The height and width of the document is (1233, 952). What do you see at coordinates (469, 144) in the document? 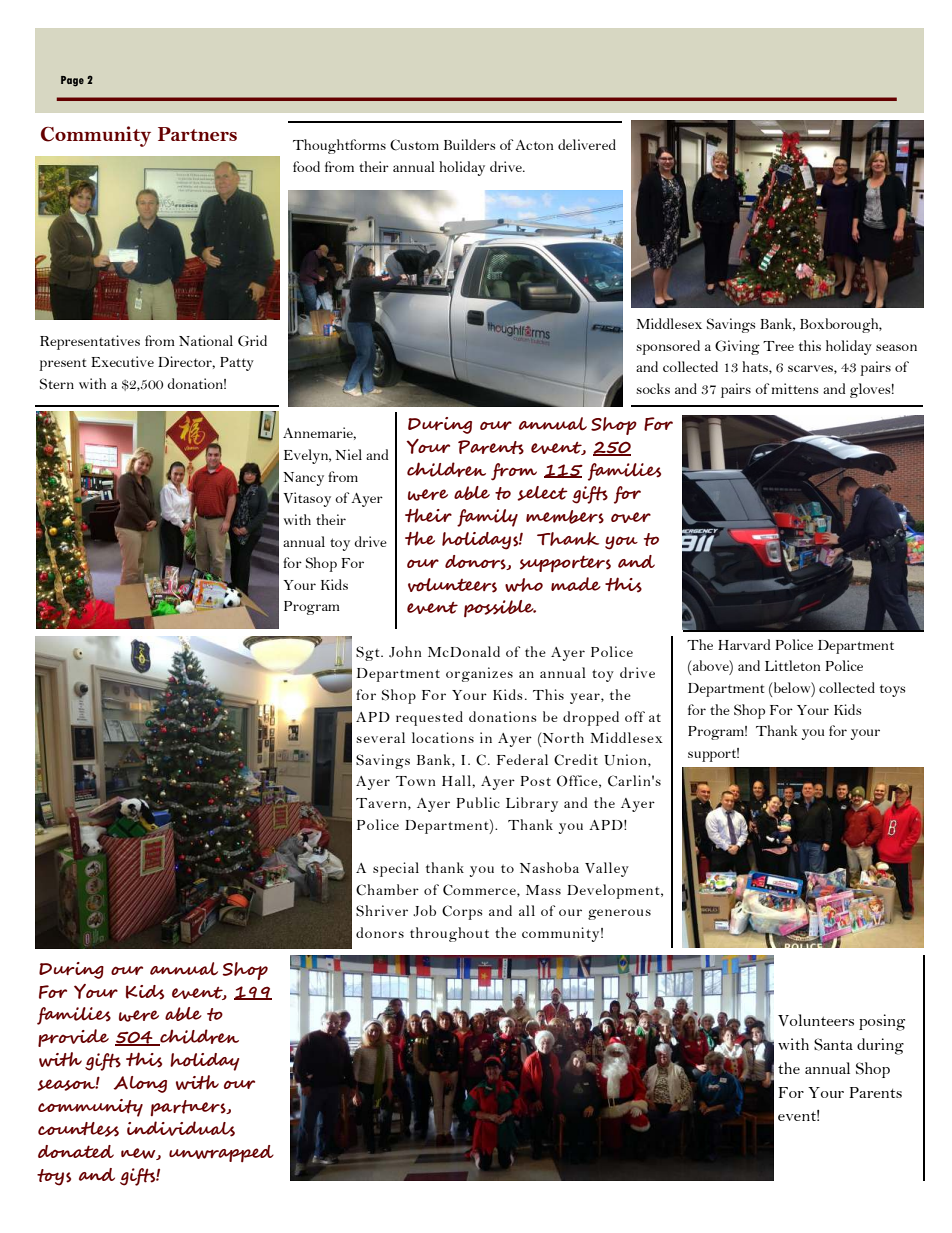
I see `Builders` at bounding box center [469, 144].
